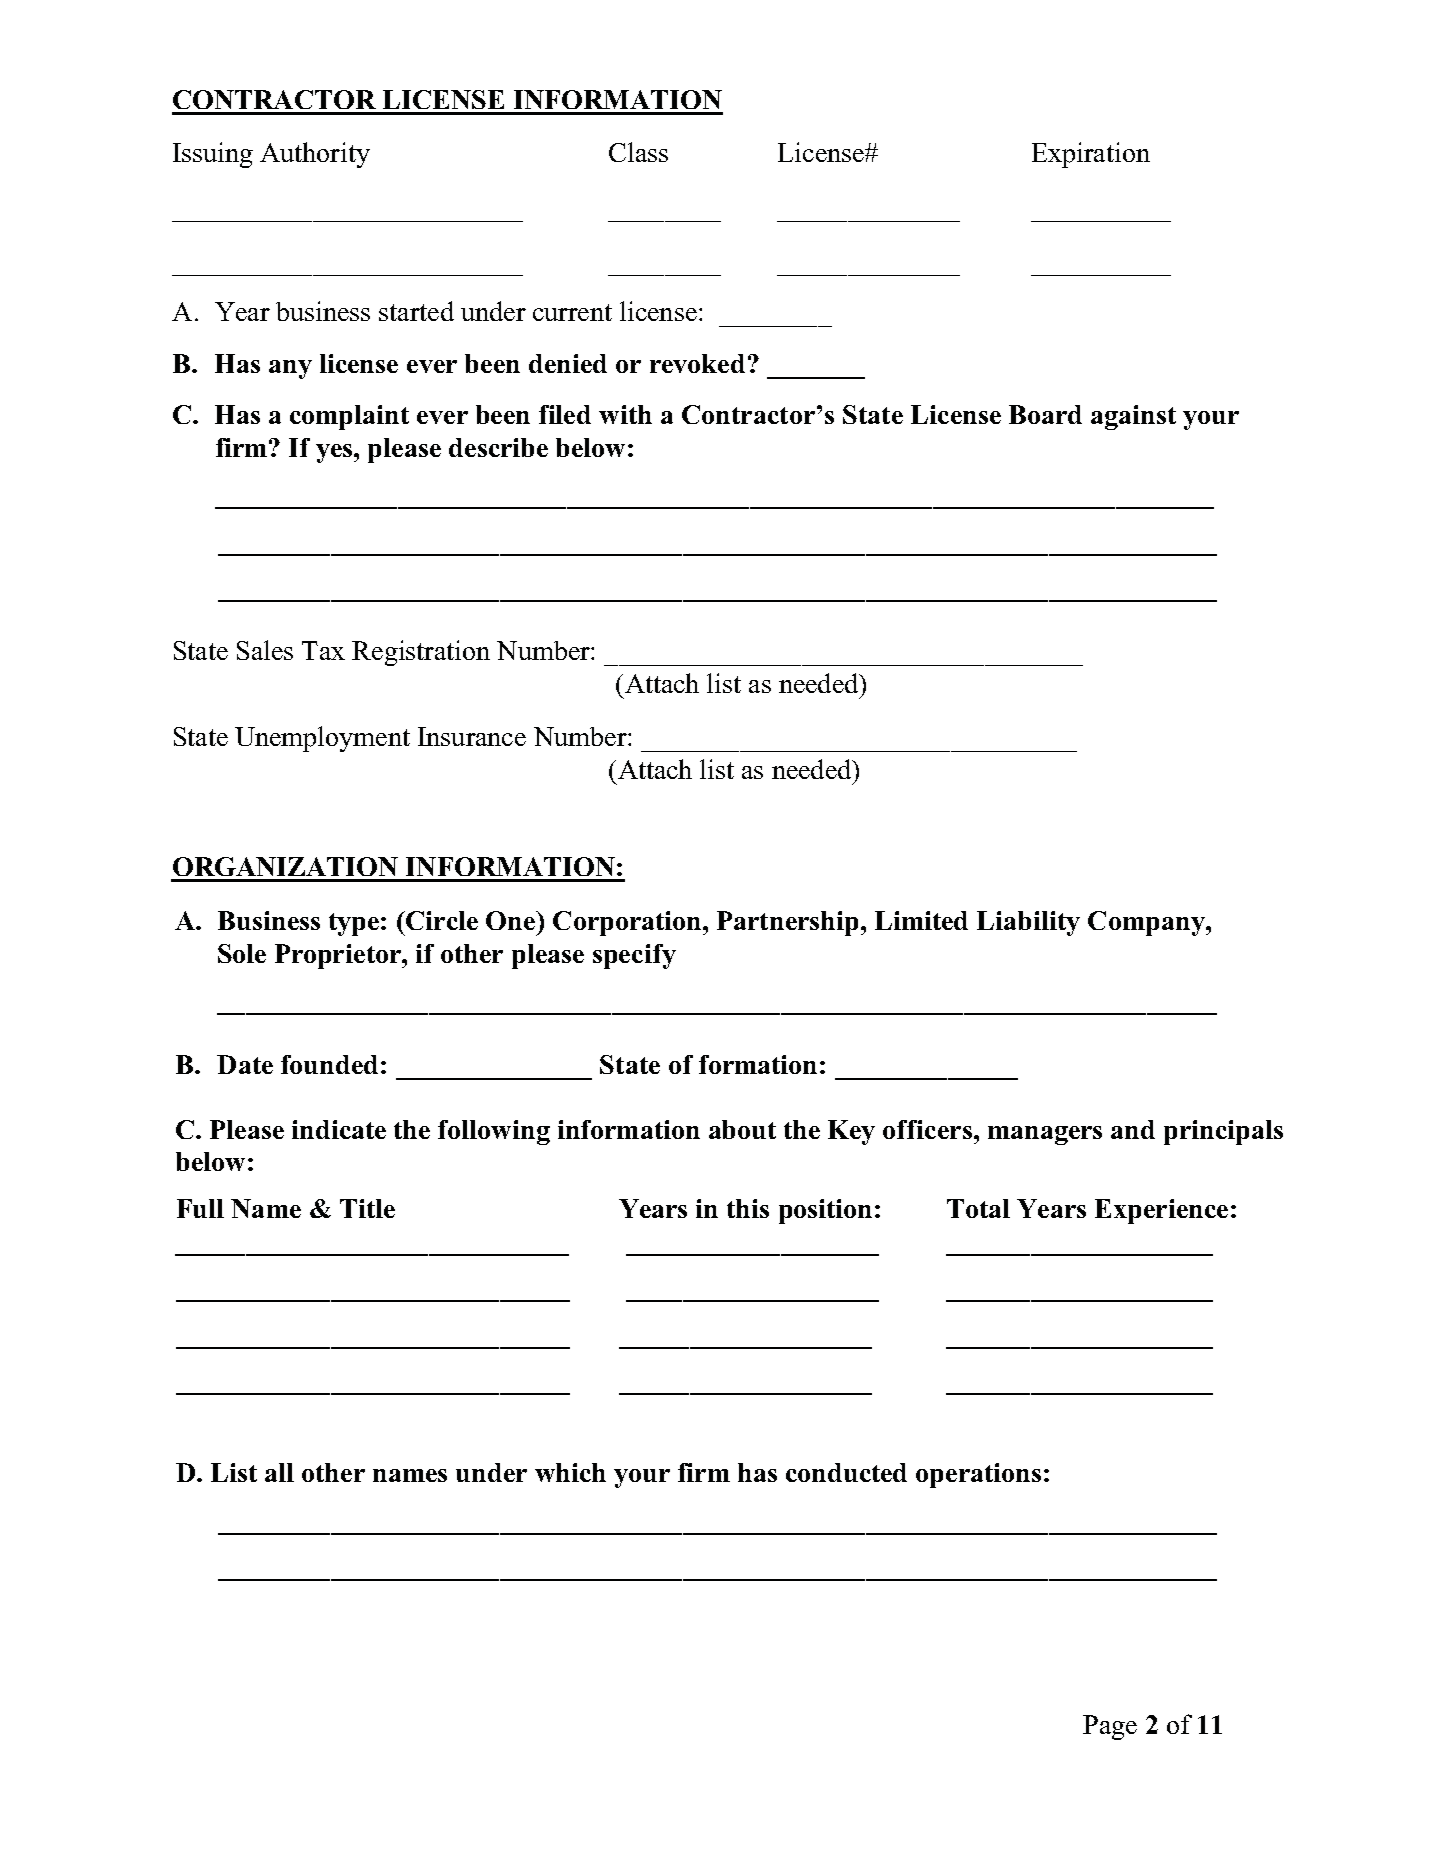  What do you see at coordinates (354, 924) in the screenshot?
I see `type` at bounding box center [354, 924].
